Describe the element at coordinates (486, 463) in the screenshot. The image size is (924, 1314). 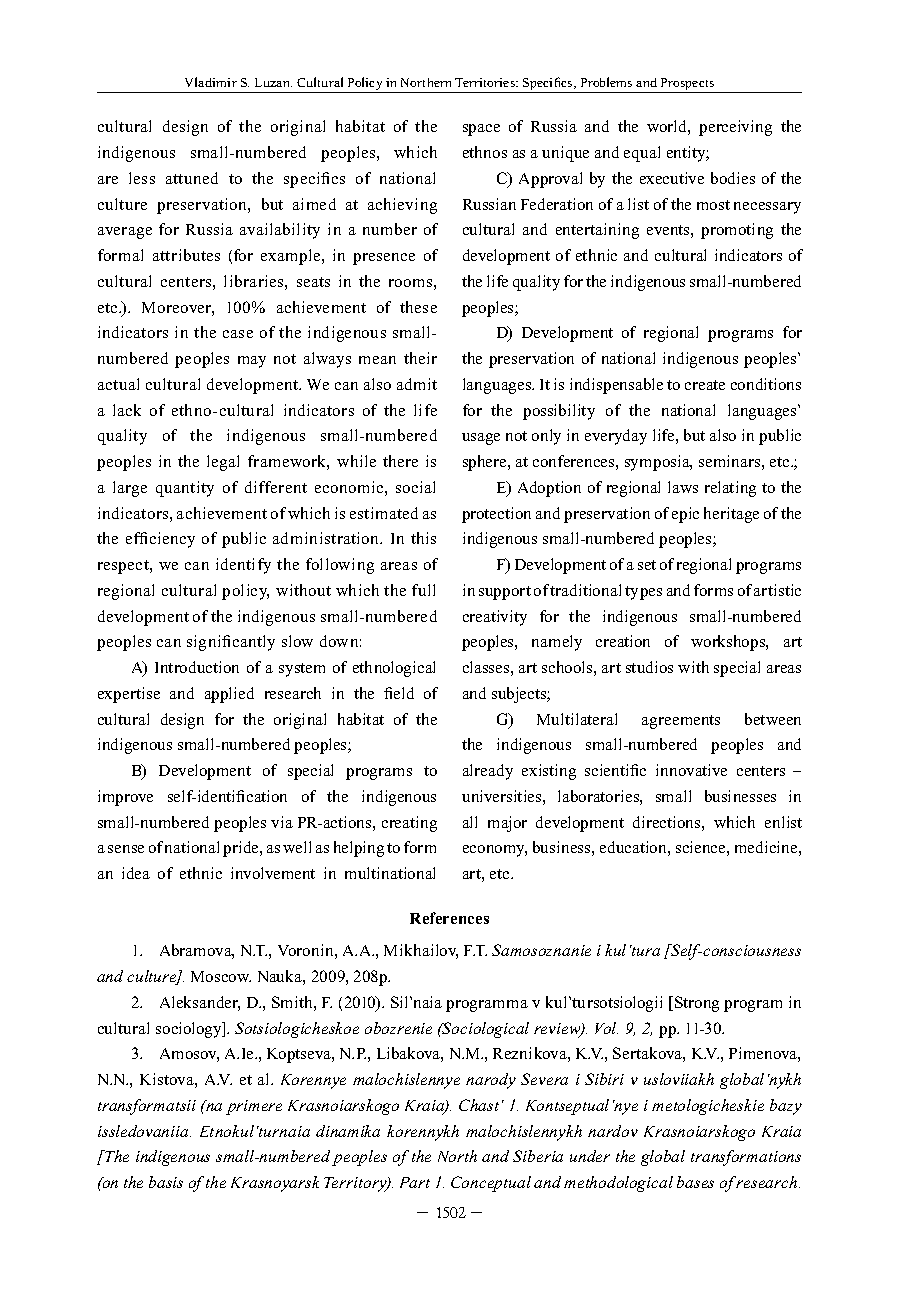
I see `sphere` at that location.
